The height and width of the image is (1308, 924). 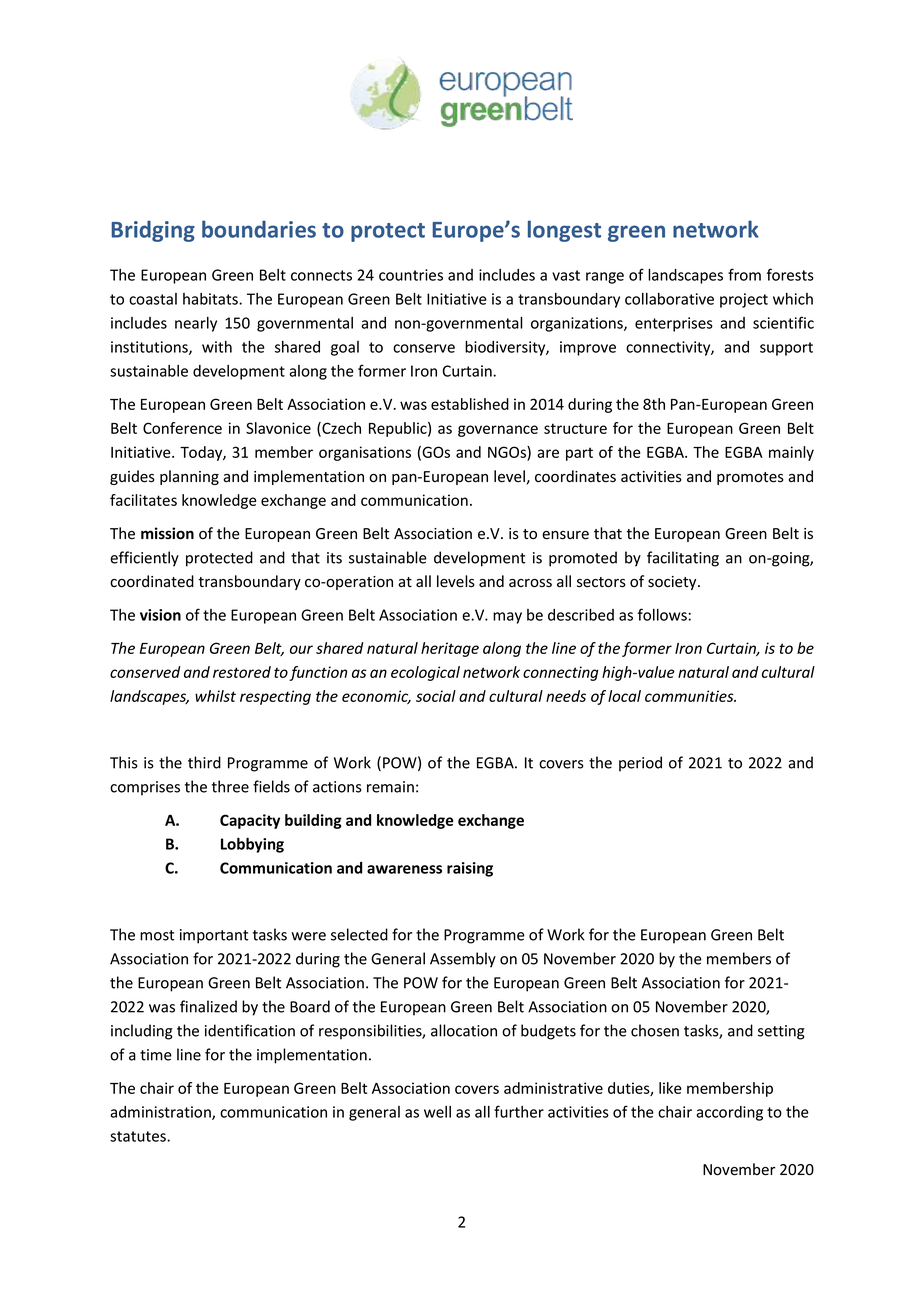 I want to click on period, so click(x=640, y=764).
